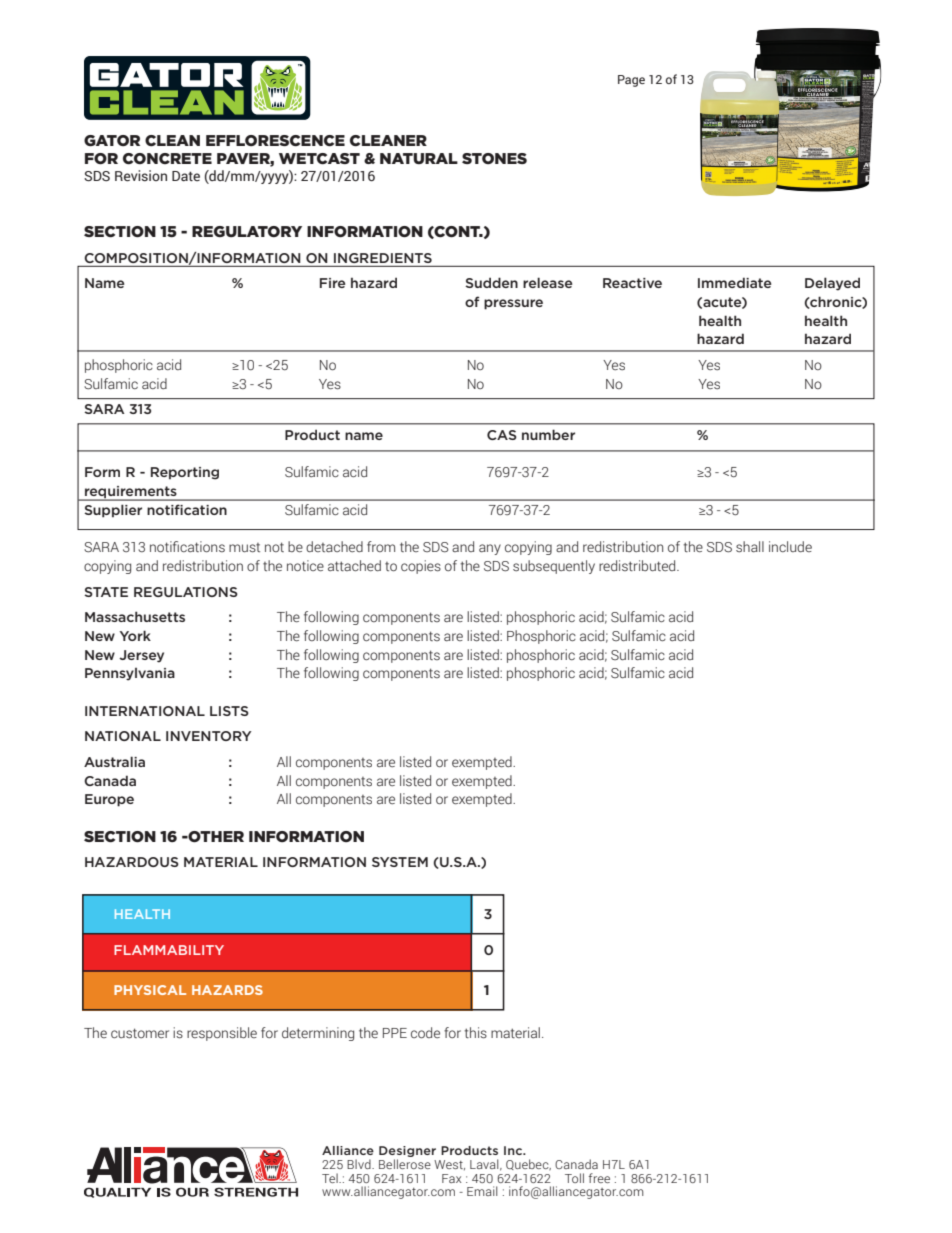  What do you see at coordinates (331, 1178) in the screenshot?
I see `Tel` at bounding box center [331, 1178].
